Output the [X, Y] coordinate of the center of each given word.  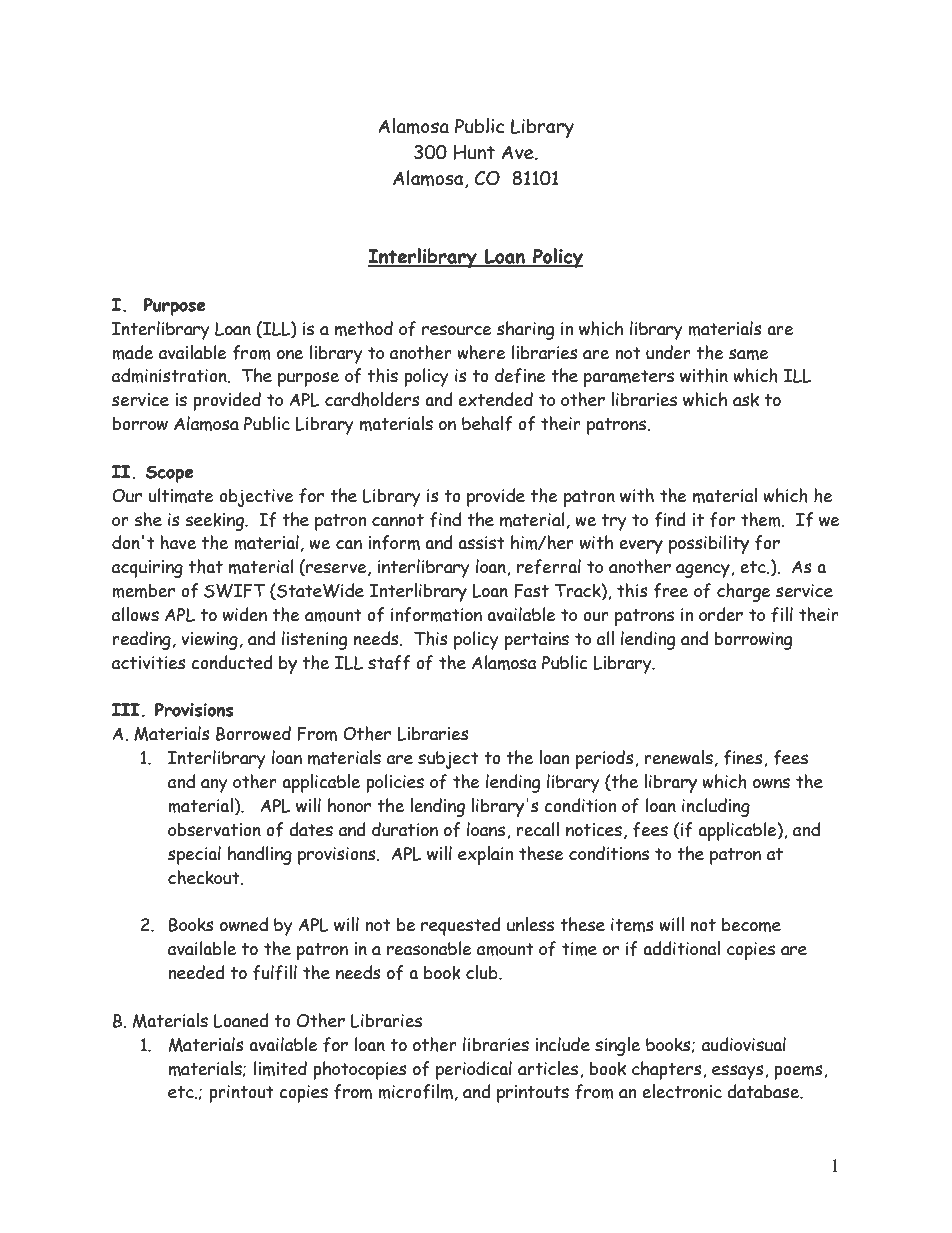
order [721, 614]
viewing [209, 641]
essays [739, 1072]
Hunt [474, 152]
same [749, 354]
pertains [537, 641]
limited [280, 1068]
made [132, 352]
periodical [474, 1070]
